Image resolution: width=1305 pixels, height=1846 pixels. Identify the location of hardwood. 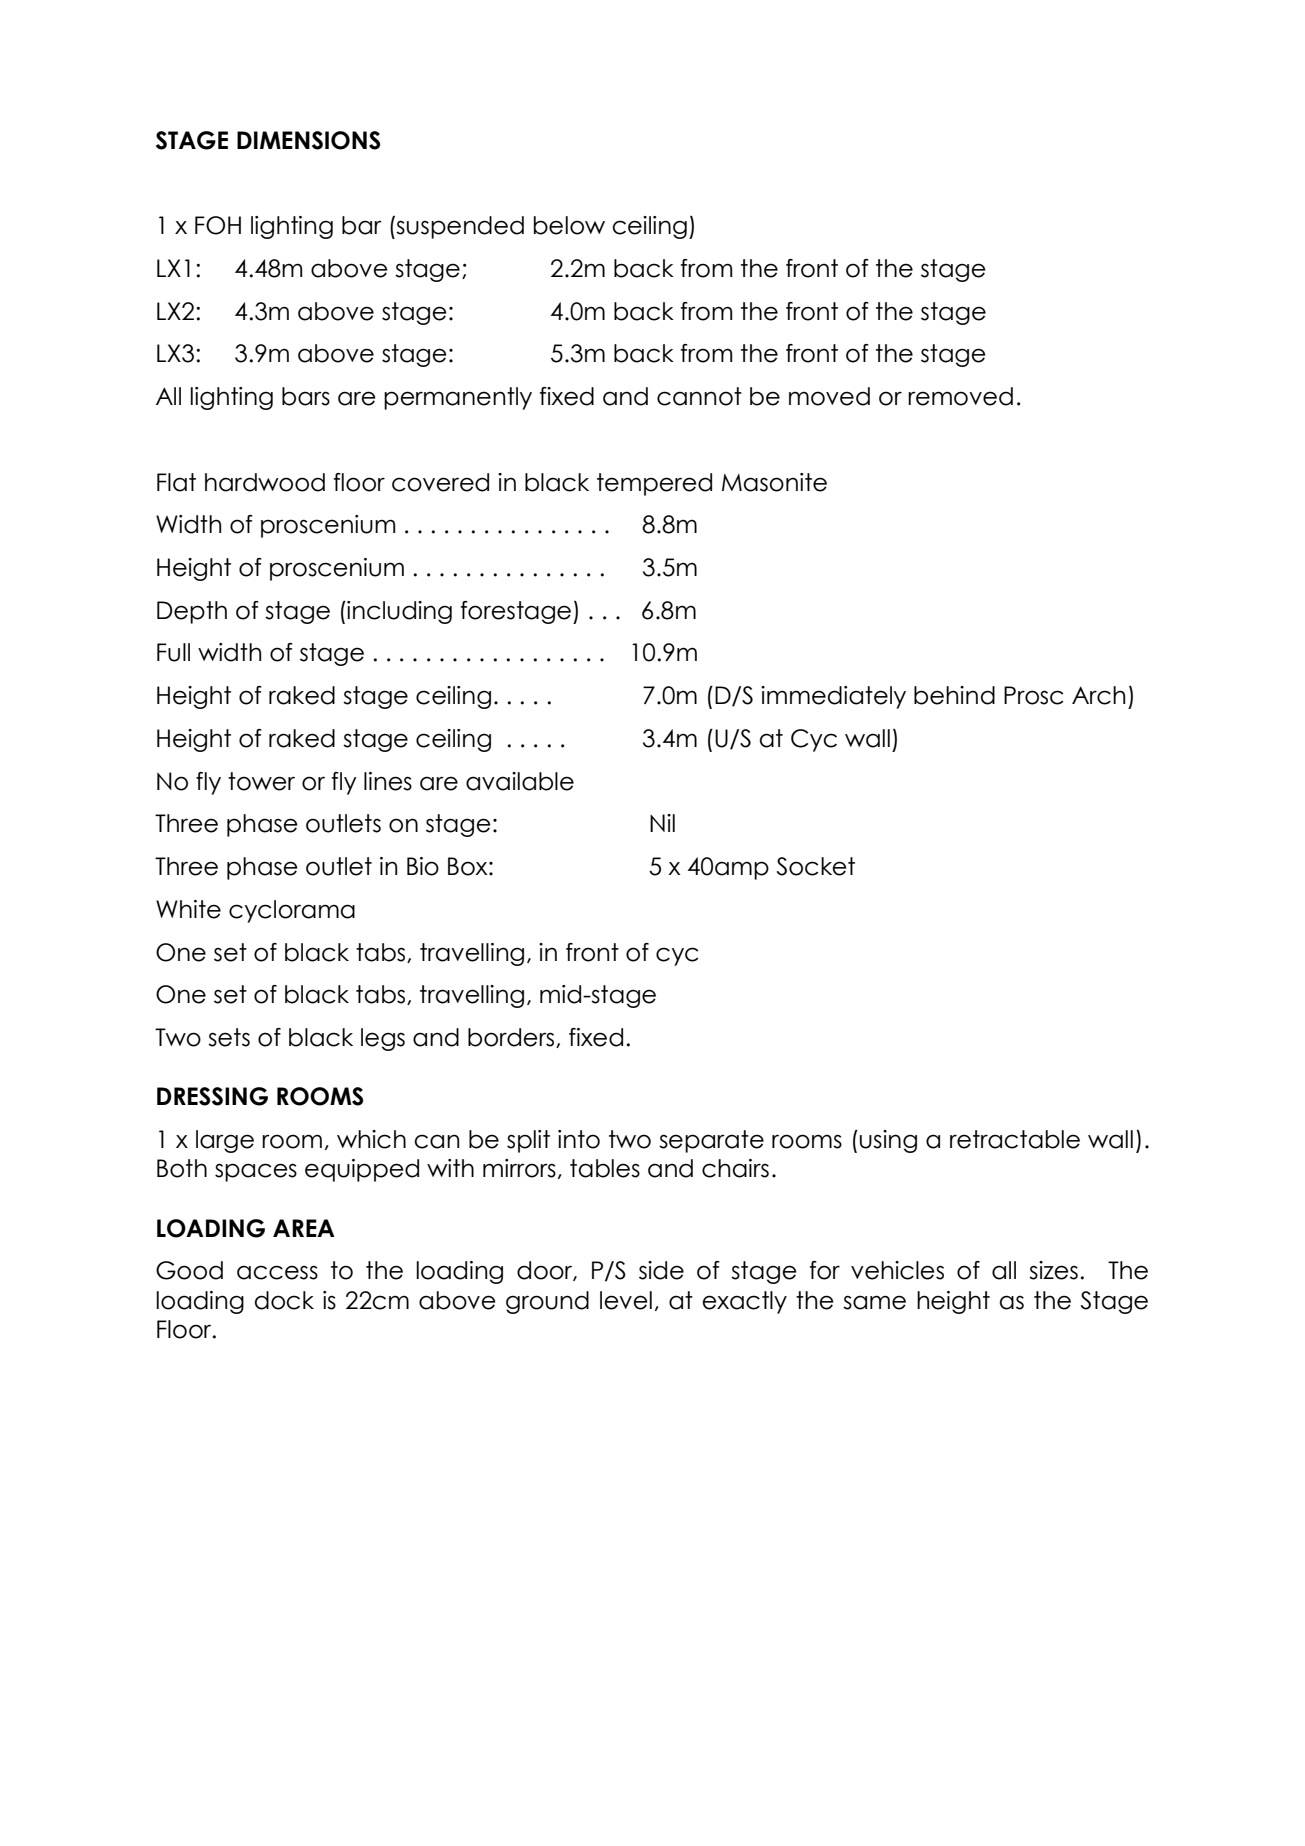
(265, 482).
